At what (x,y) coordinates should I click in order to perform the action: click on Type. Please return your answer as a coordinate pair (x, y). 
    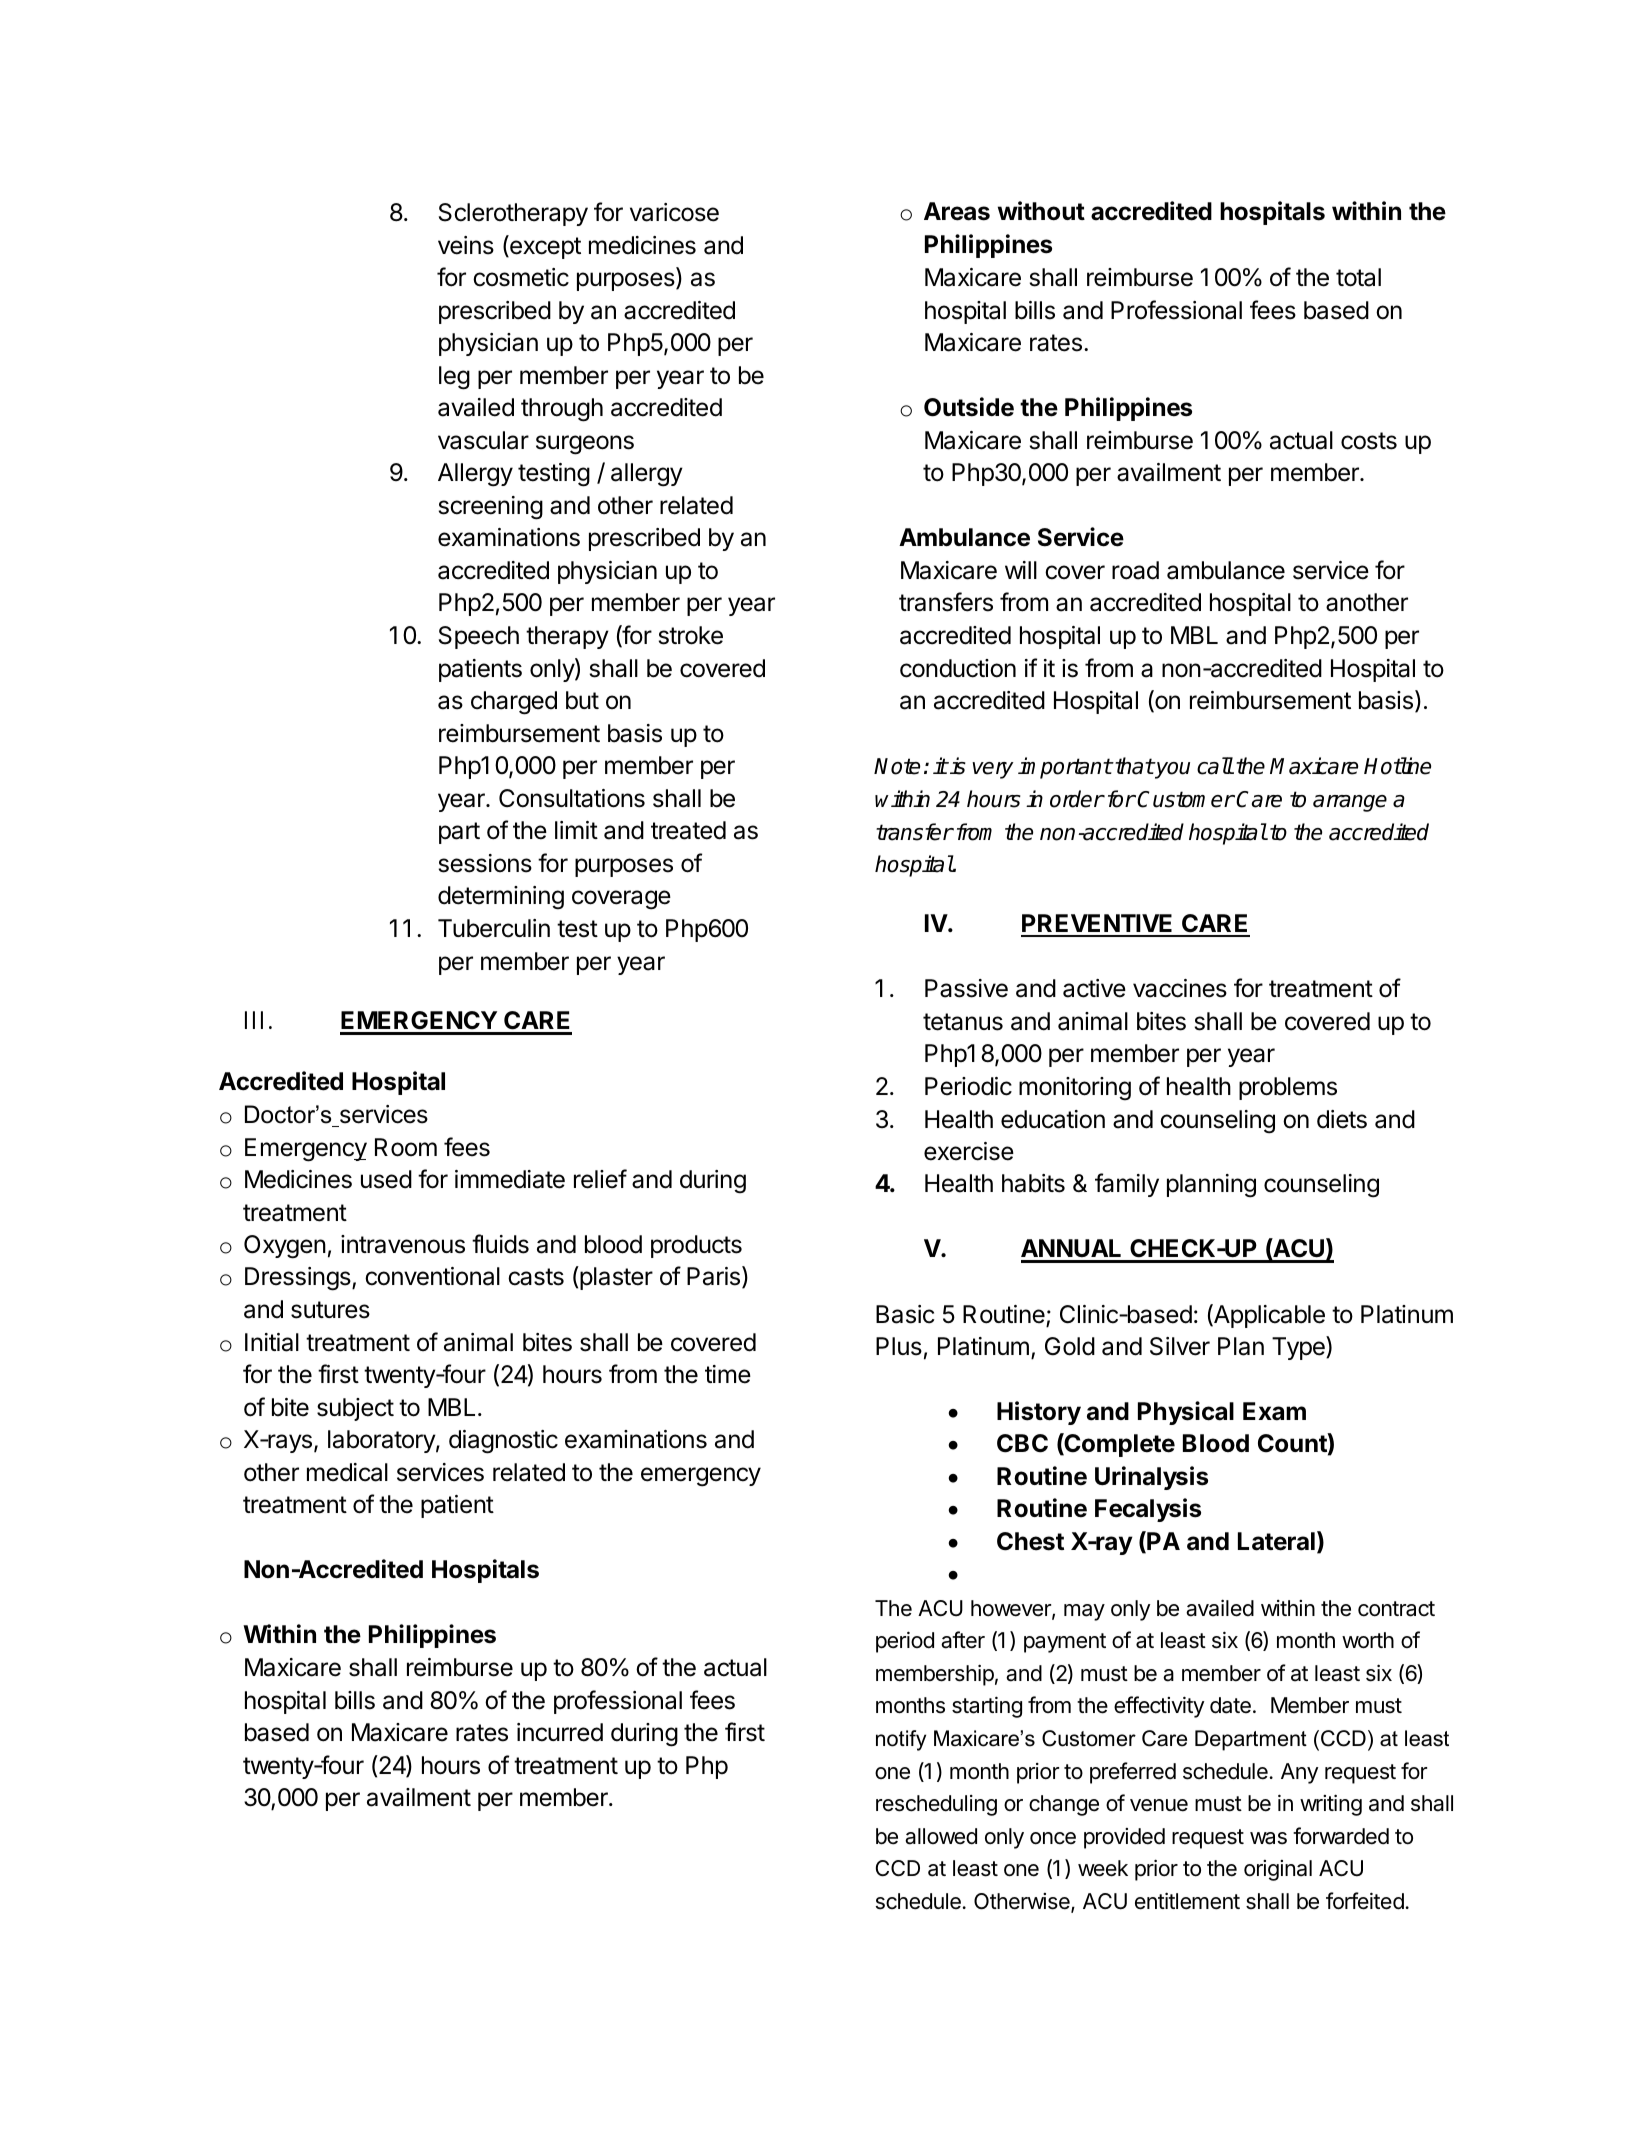
    Looking at the image, I should click on (1299, 1348).
